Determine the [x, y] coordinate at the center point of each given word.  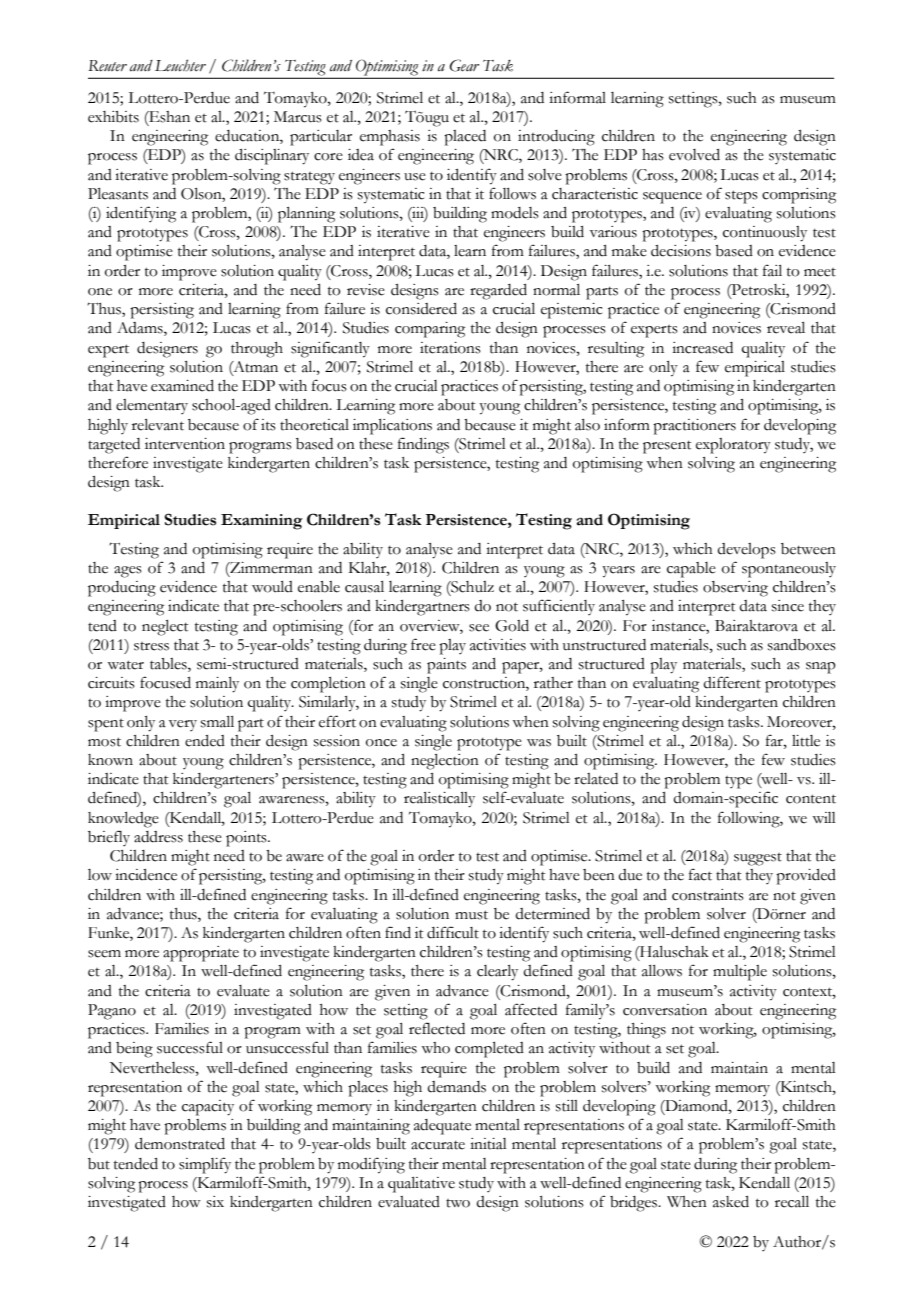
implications [392, 427]
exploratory [733, 446]
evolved [694, 155]
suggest [758, 859]
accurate [438, 1145]
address [158, 837]
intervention [185, 444]
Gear [464, 65]
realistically [439, 800]
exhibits [113, 117]
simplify [205, 1165]
